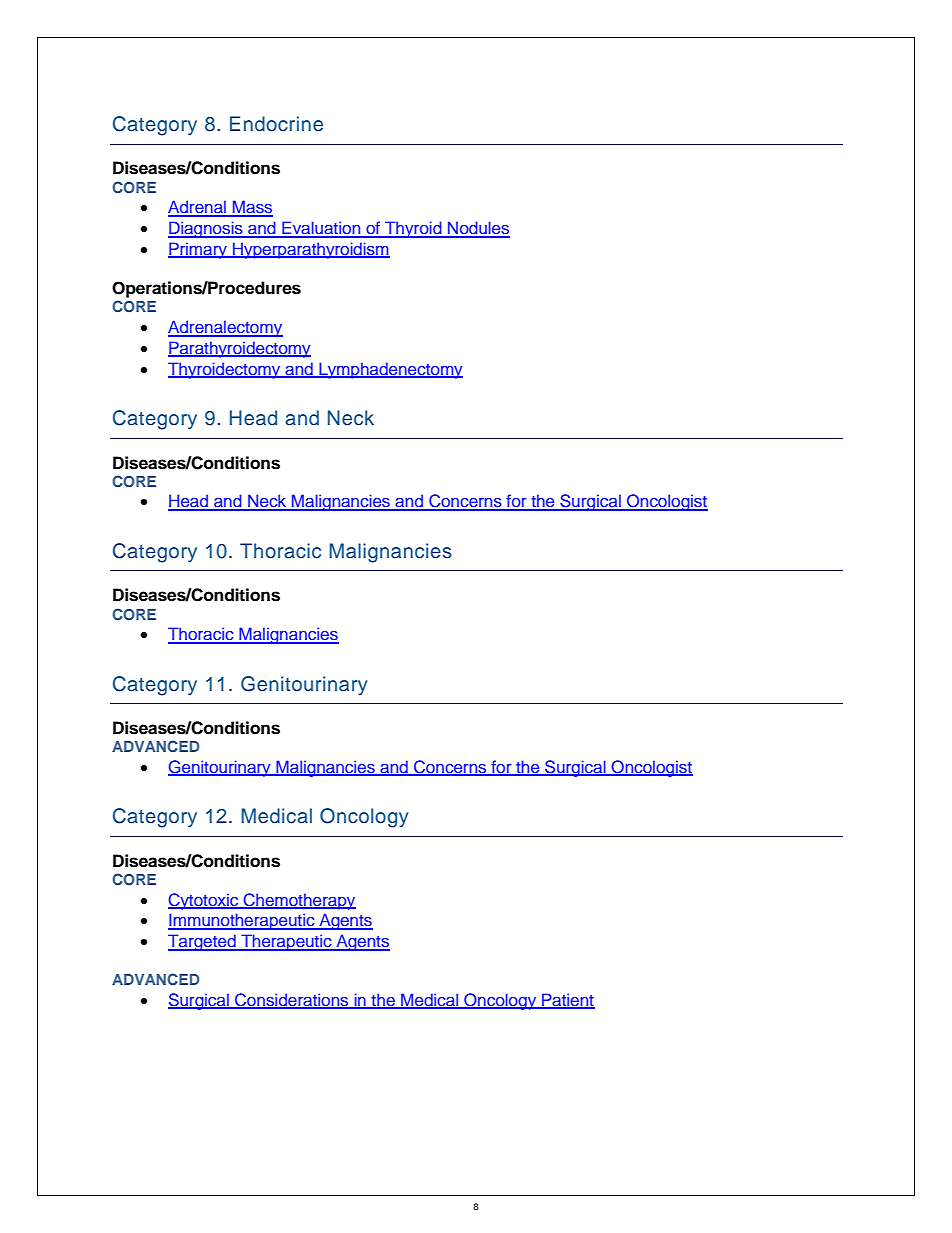 The width and height of the screenshot is (952, 1233). I want to click on Primary, so click(198, 250).
